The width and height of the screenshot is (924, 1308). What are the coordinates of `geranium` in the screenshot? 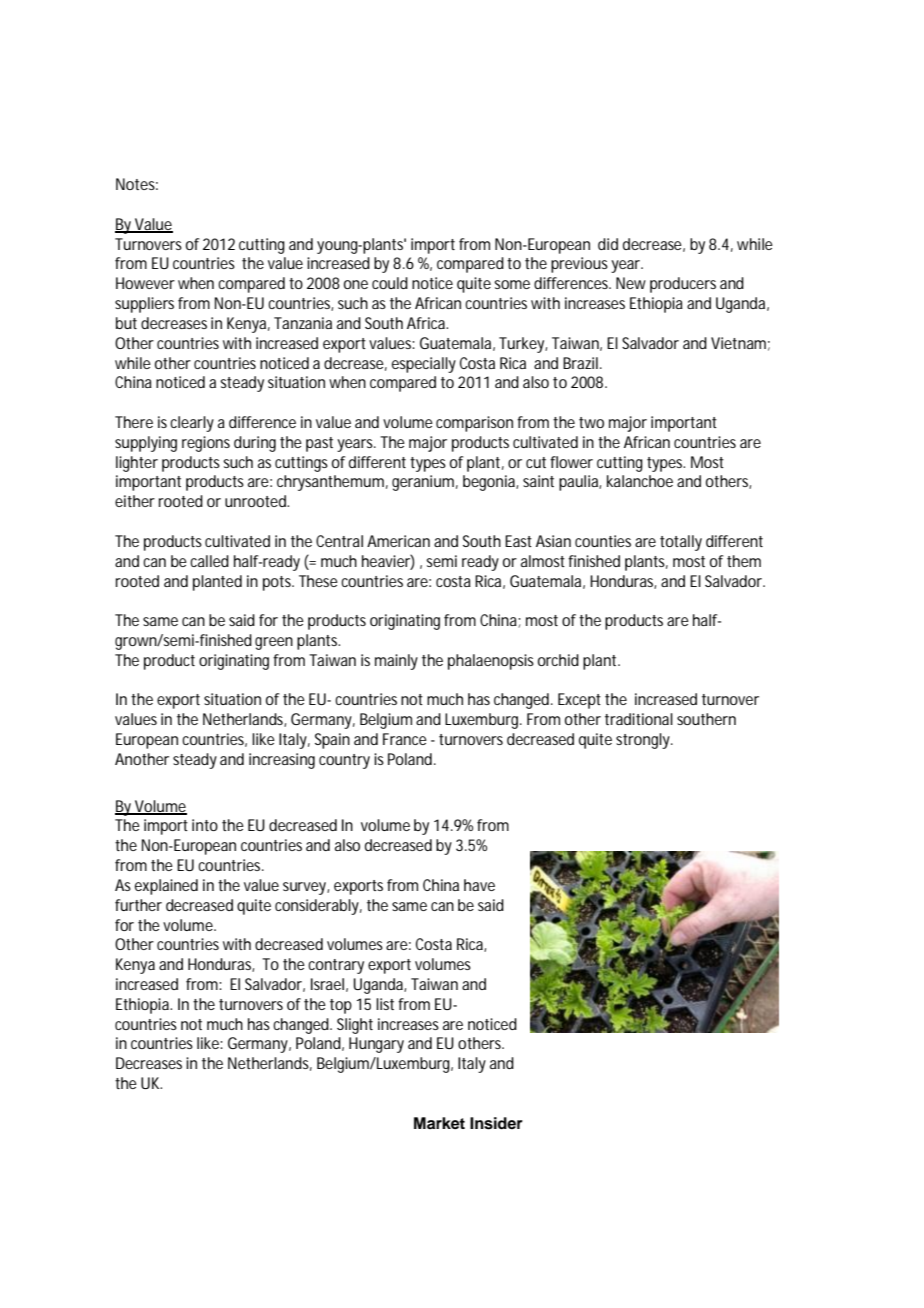 It's located at (425, 483).
